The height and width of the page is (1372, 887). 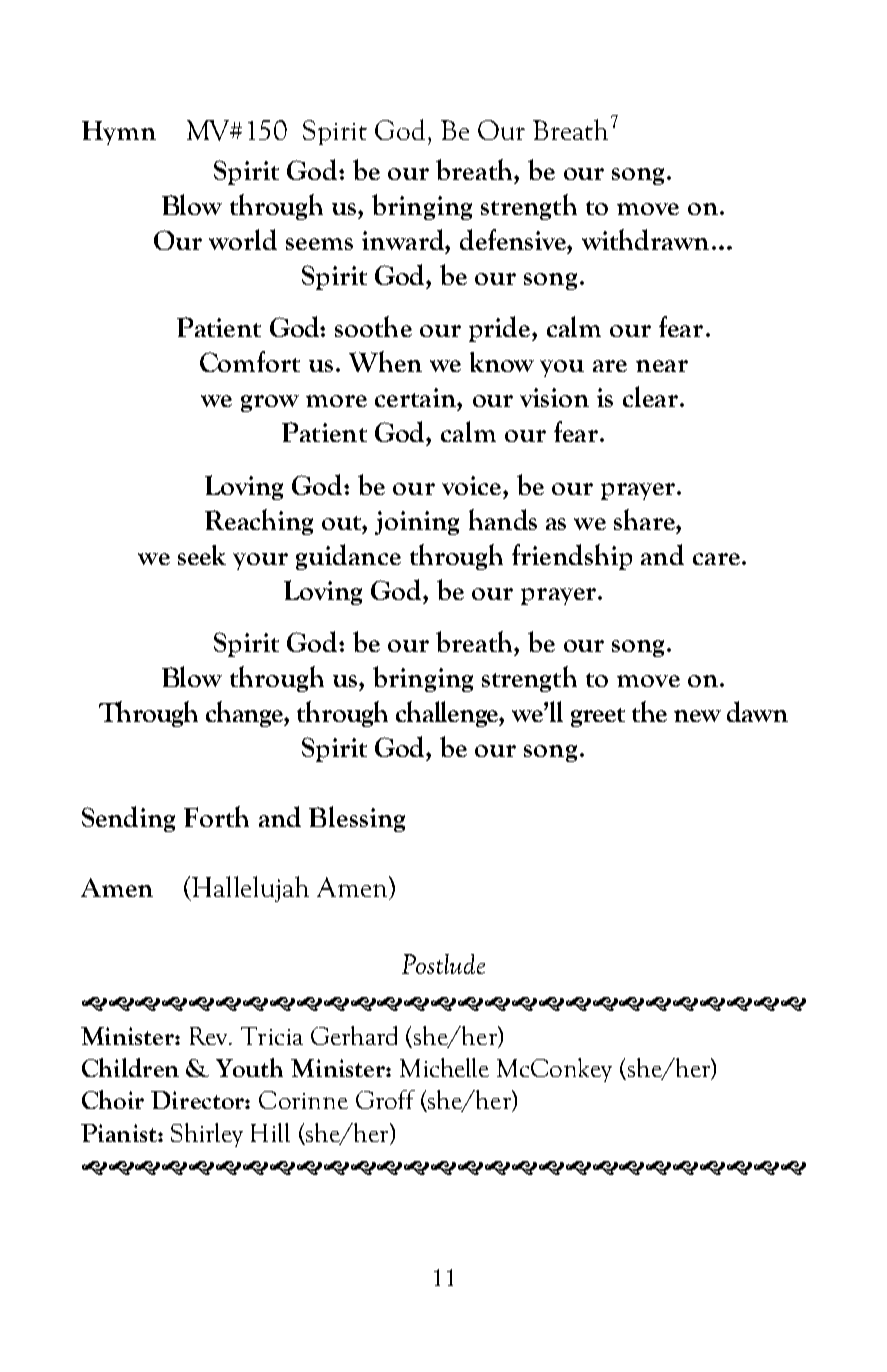 What do you see at coordinates (404, 239) in the page?
I see `inward` at bounding box center [404, 239].
